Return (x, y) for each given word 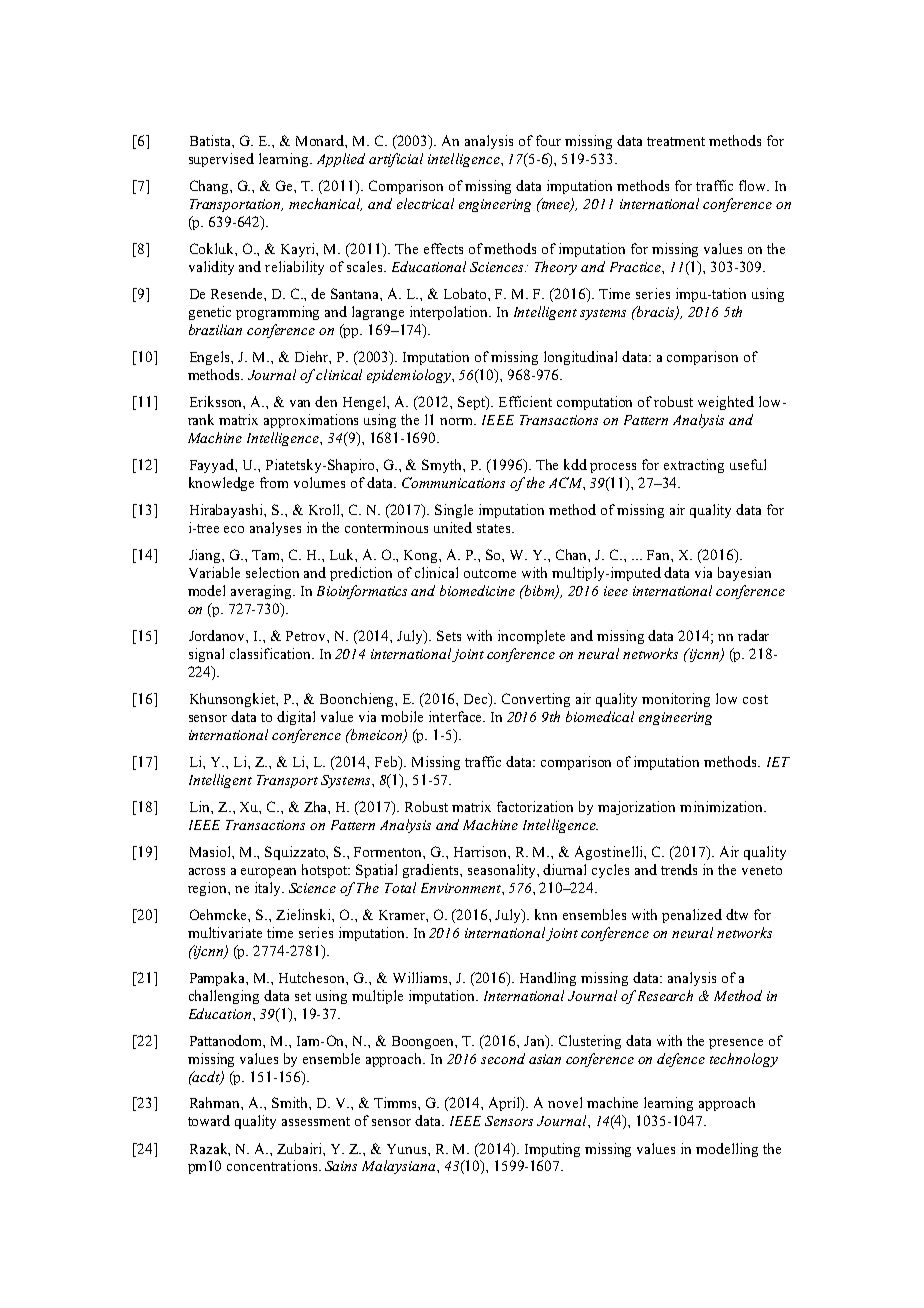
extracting (694, 466)
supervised (221, 160)
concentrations (272, 1165)
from (274, 482)
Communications (453, 482)
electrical (425, 203)
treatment (676, 141)
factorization (535, 806)
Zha (317, 807)
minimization (723, 806)
